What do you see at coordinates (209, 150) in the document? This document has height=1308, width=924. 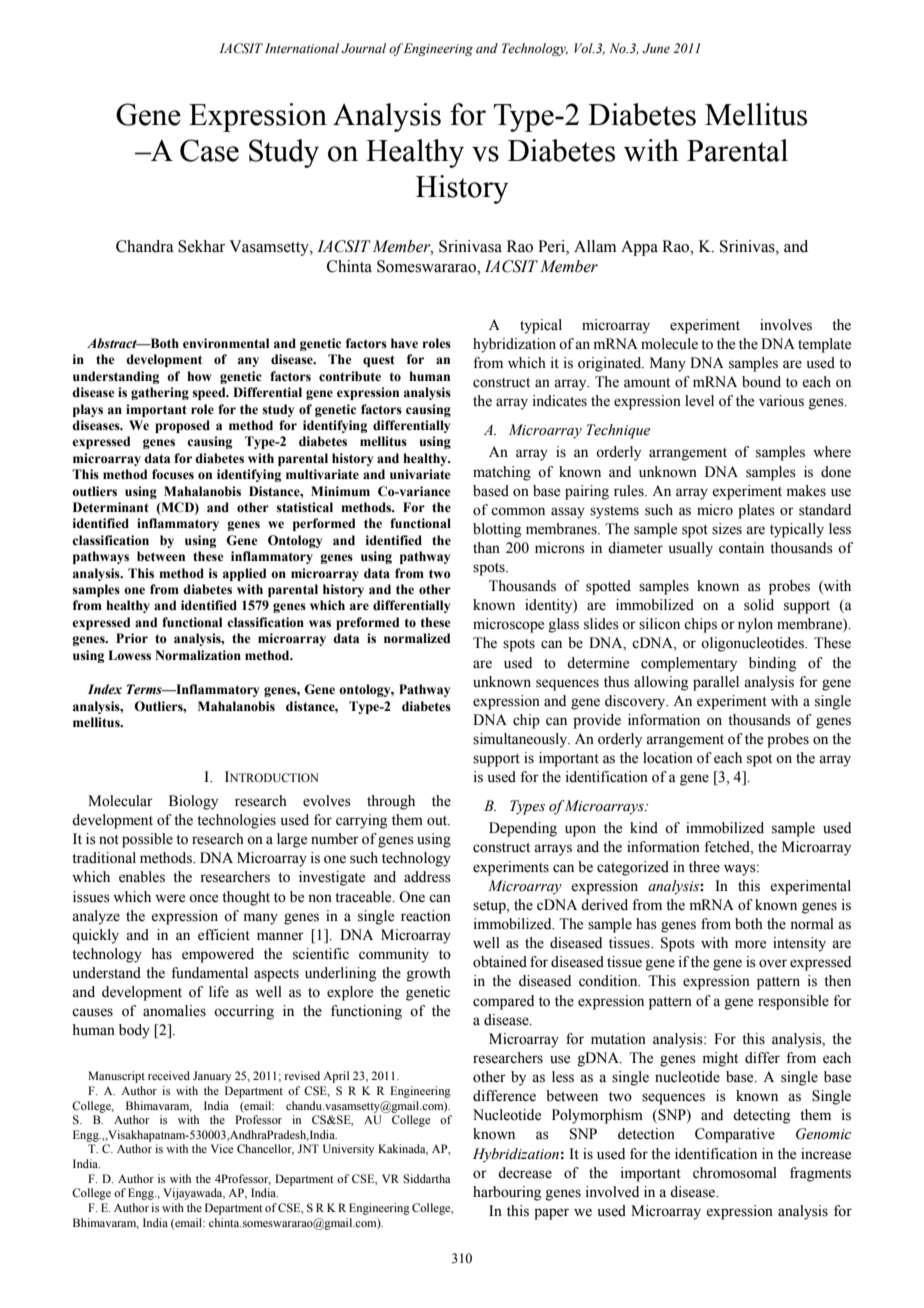 I see `Case` at bounding box center [209, 150].
